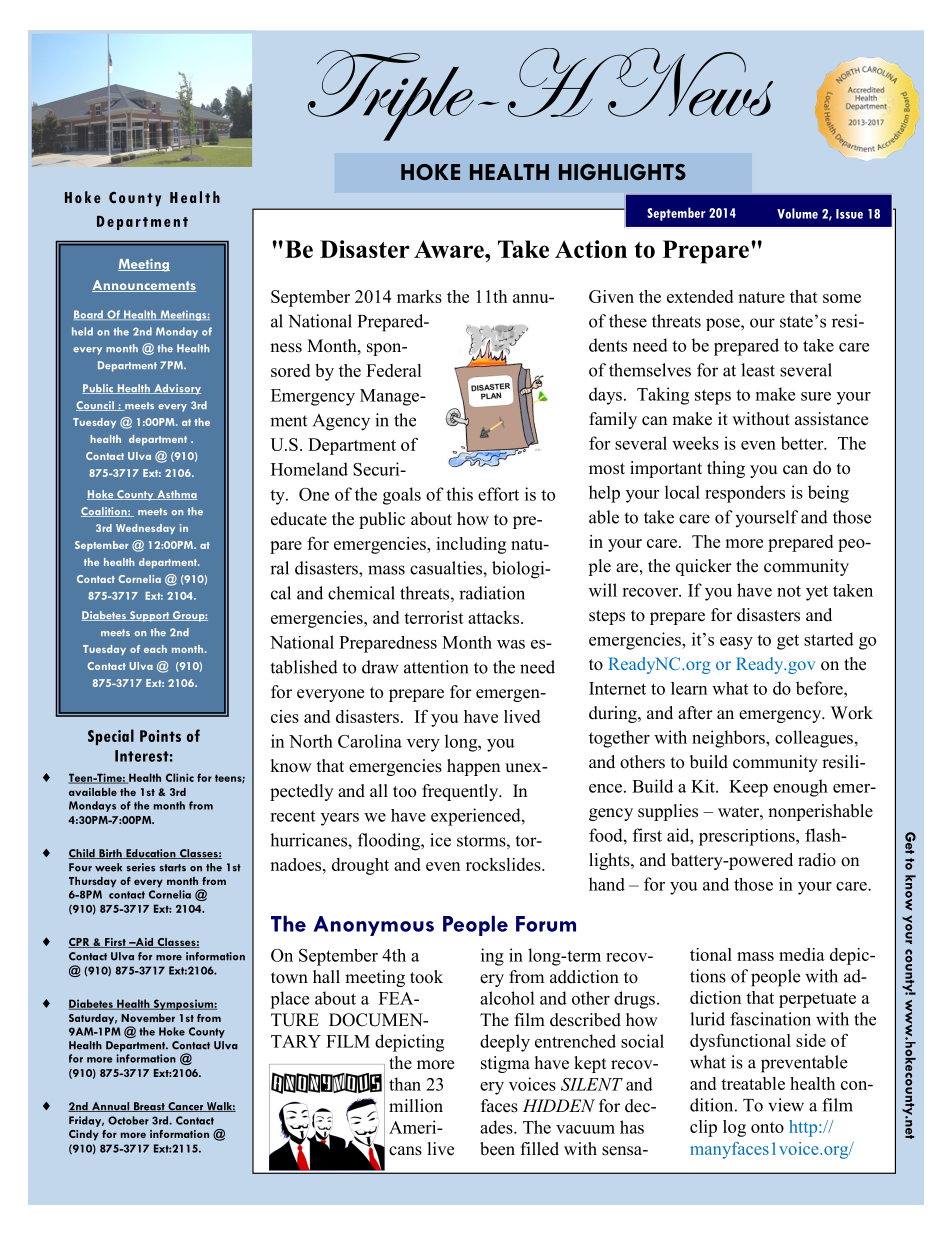 The height and width of the image is (1233, 952). What do you see at coordinates (797, 213) in the image?
I see `Volume` at bounding box center [797, 213].
